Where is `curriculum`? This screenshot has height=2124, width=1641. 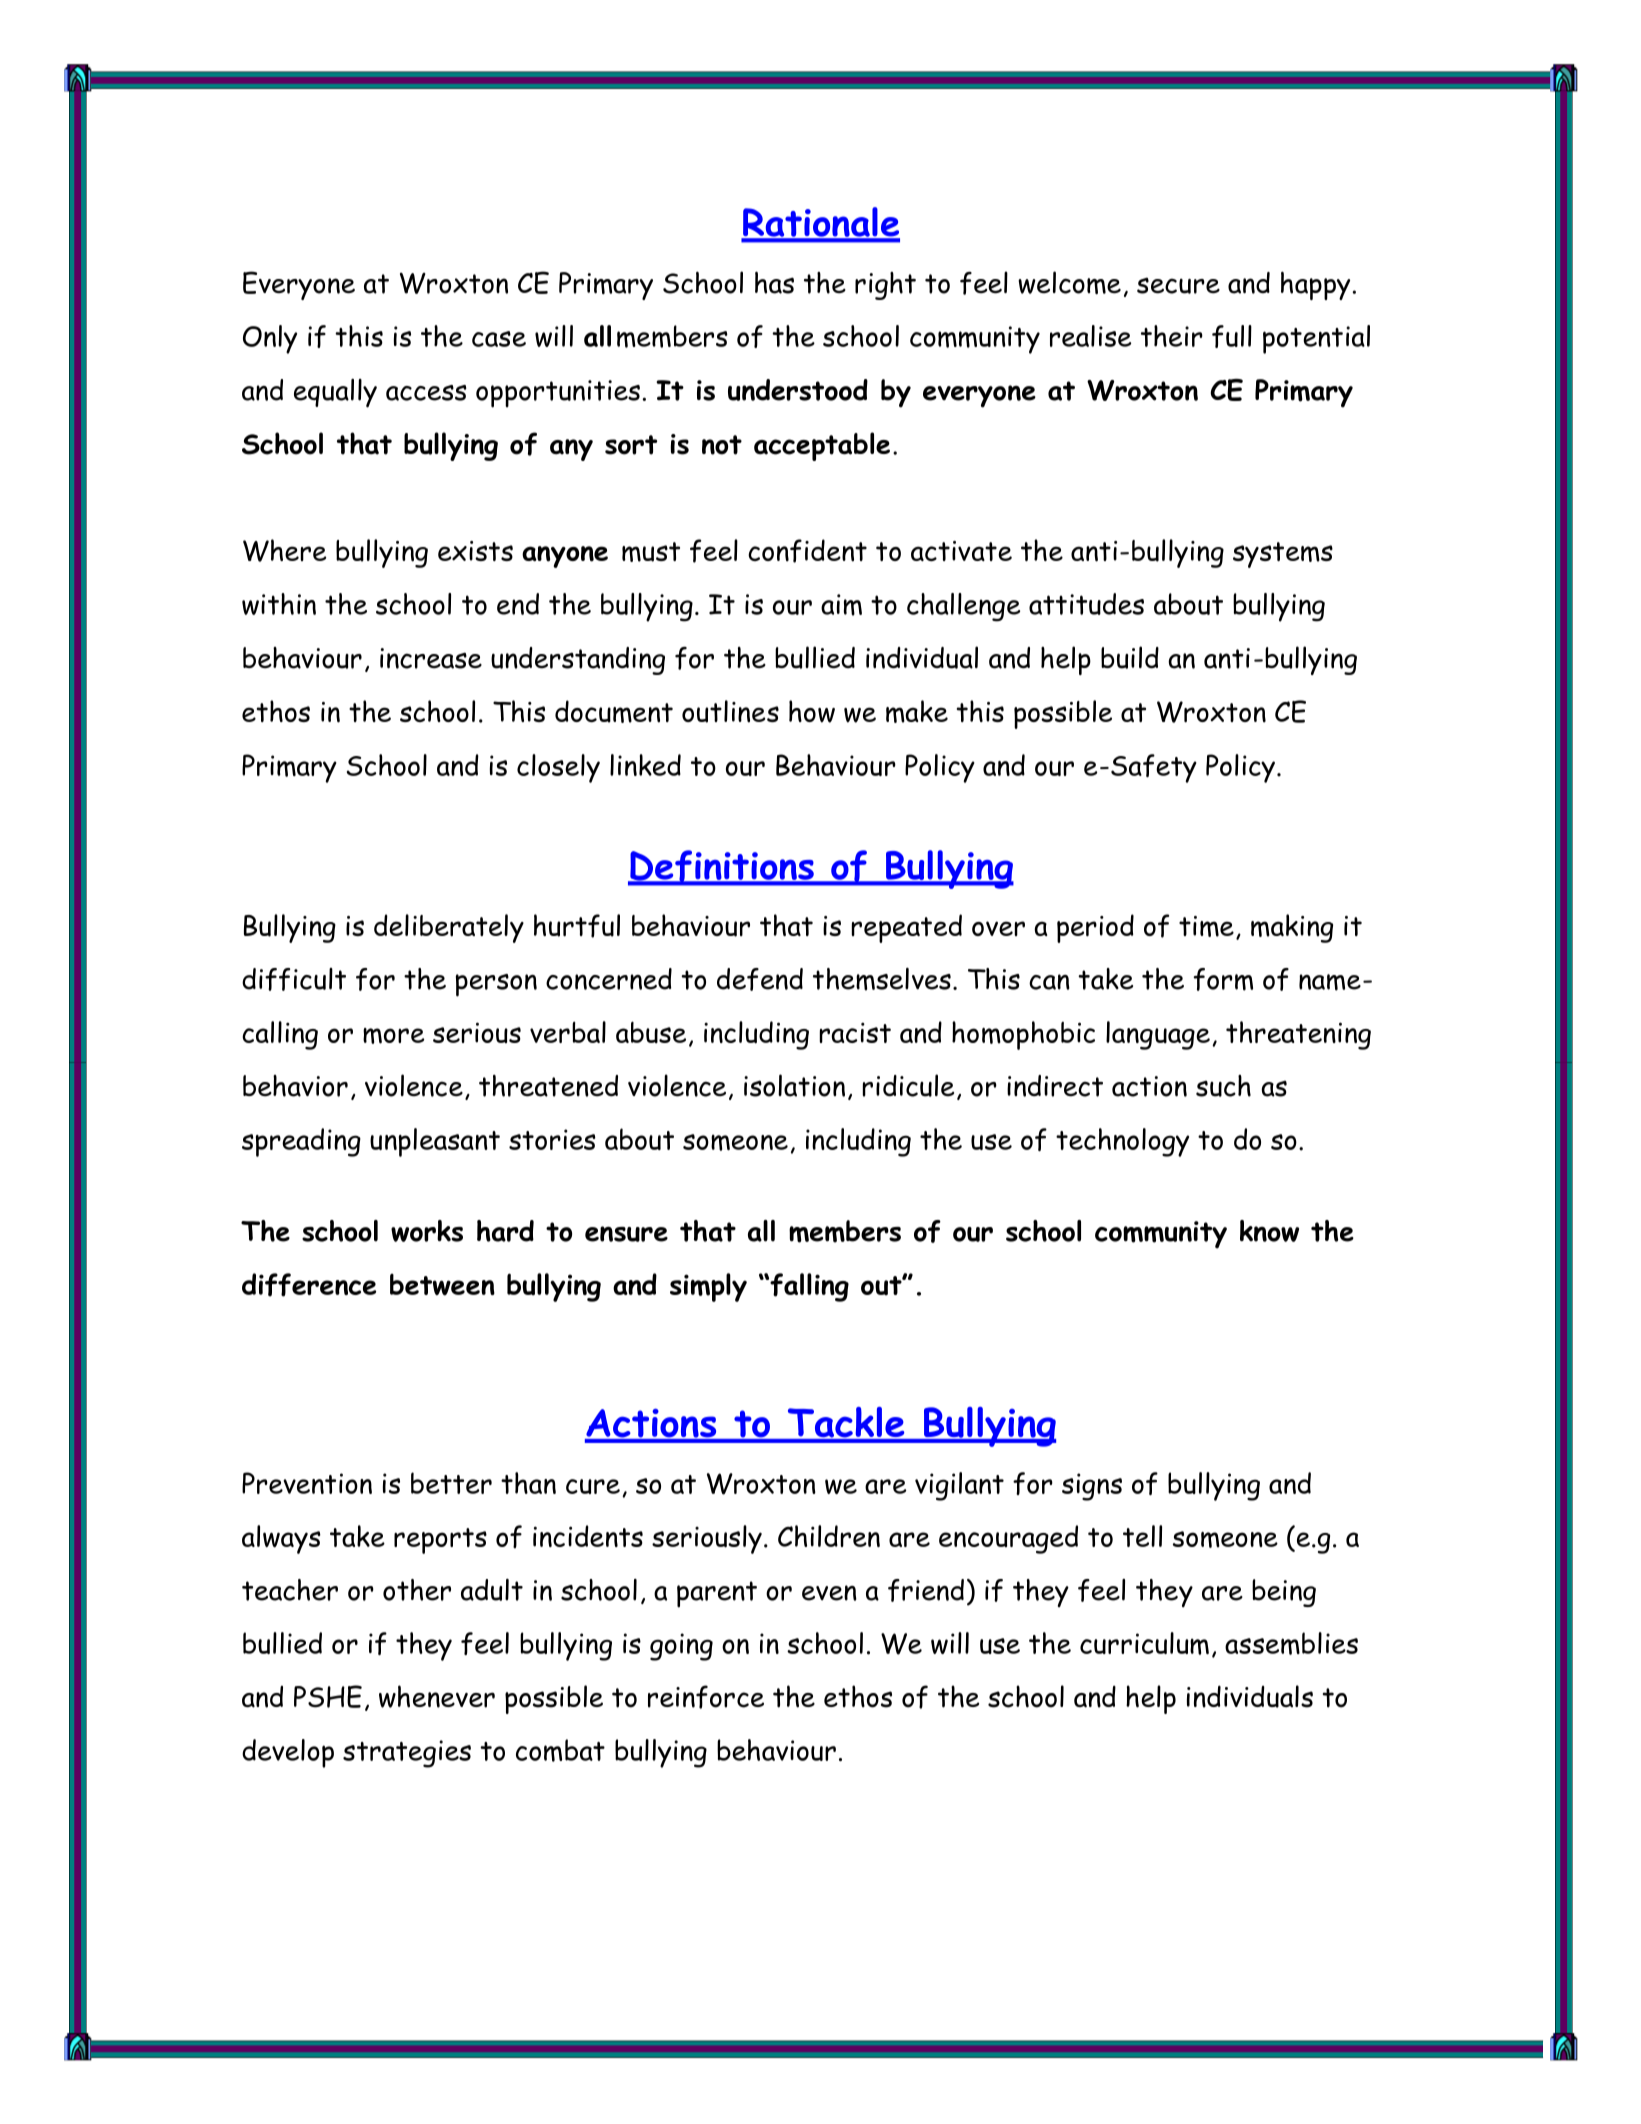 curriculum is located at coordinates (1144, 1643).
